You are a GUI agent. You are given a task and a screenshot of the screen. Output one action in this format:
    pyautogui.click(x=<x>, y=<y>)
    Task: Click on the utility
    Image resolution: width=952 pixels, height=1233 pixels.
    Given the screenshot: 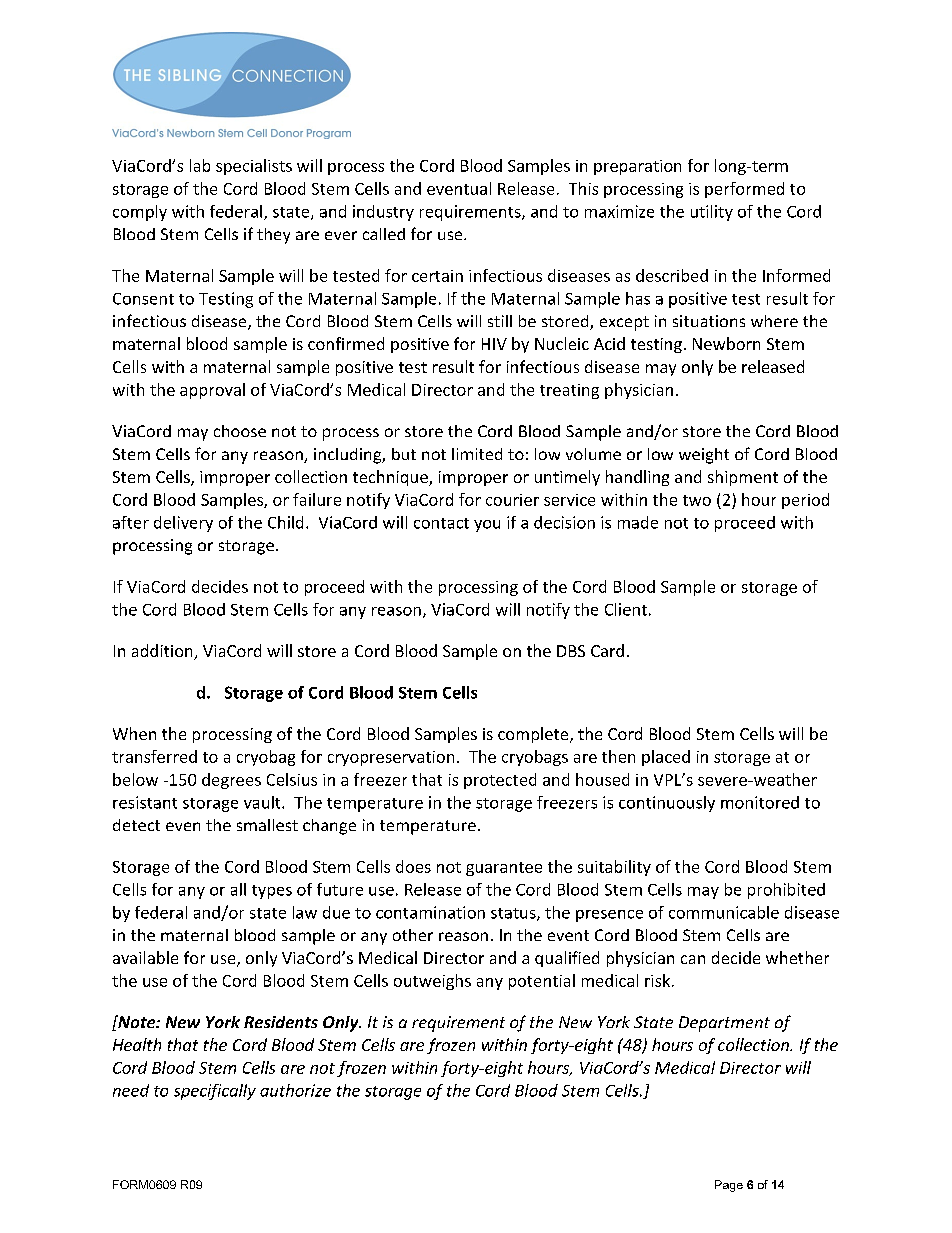 What is the action you would take?
    pyautogui.click(x=712, y=213)
